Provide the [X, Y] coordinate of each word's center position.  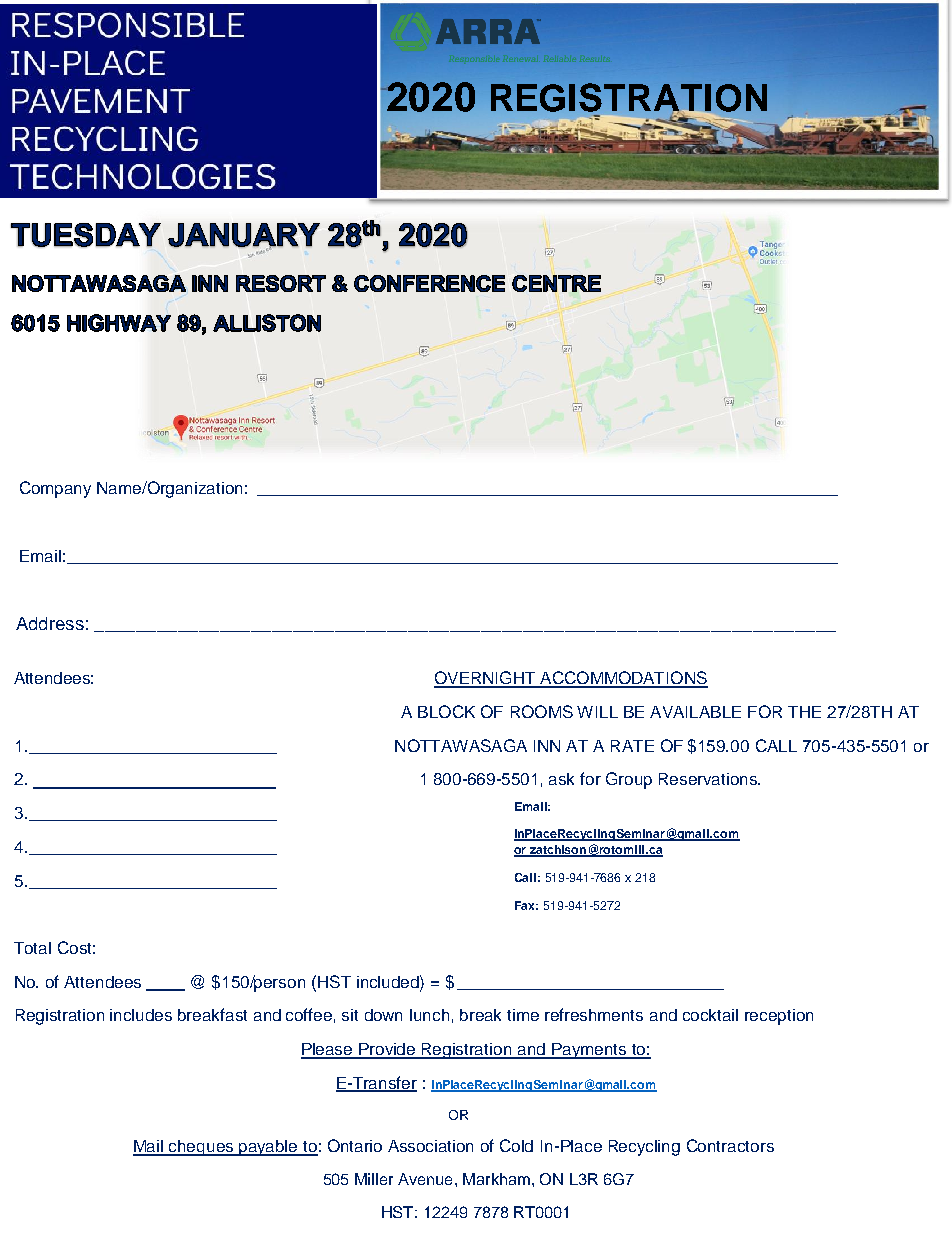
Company [55, 489]
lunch [429, 1015]
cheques [201, 1148]
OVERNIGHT [486, 679]
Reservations [709, 779]
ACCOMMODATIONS [623, 679]
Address [50, 623]
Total [32, 948]
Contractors [730, 1145]
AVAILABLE [695, 712]
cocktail [710, 1015]
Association [430, 1146]
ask [561, 779]
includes [141, 1015]
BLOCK [446, 711]
